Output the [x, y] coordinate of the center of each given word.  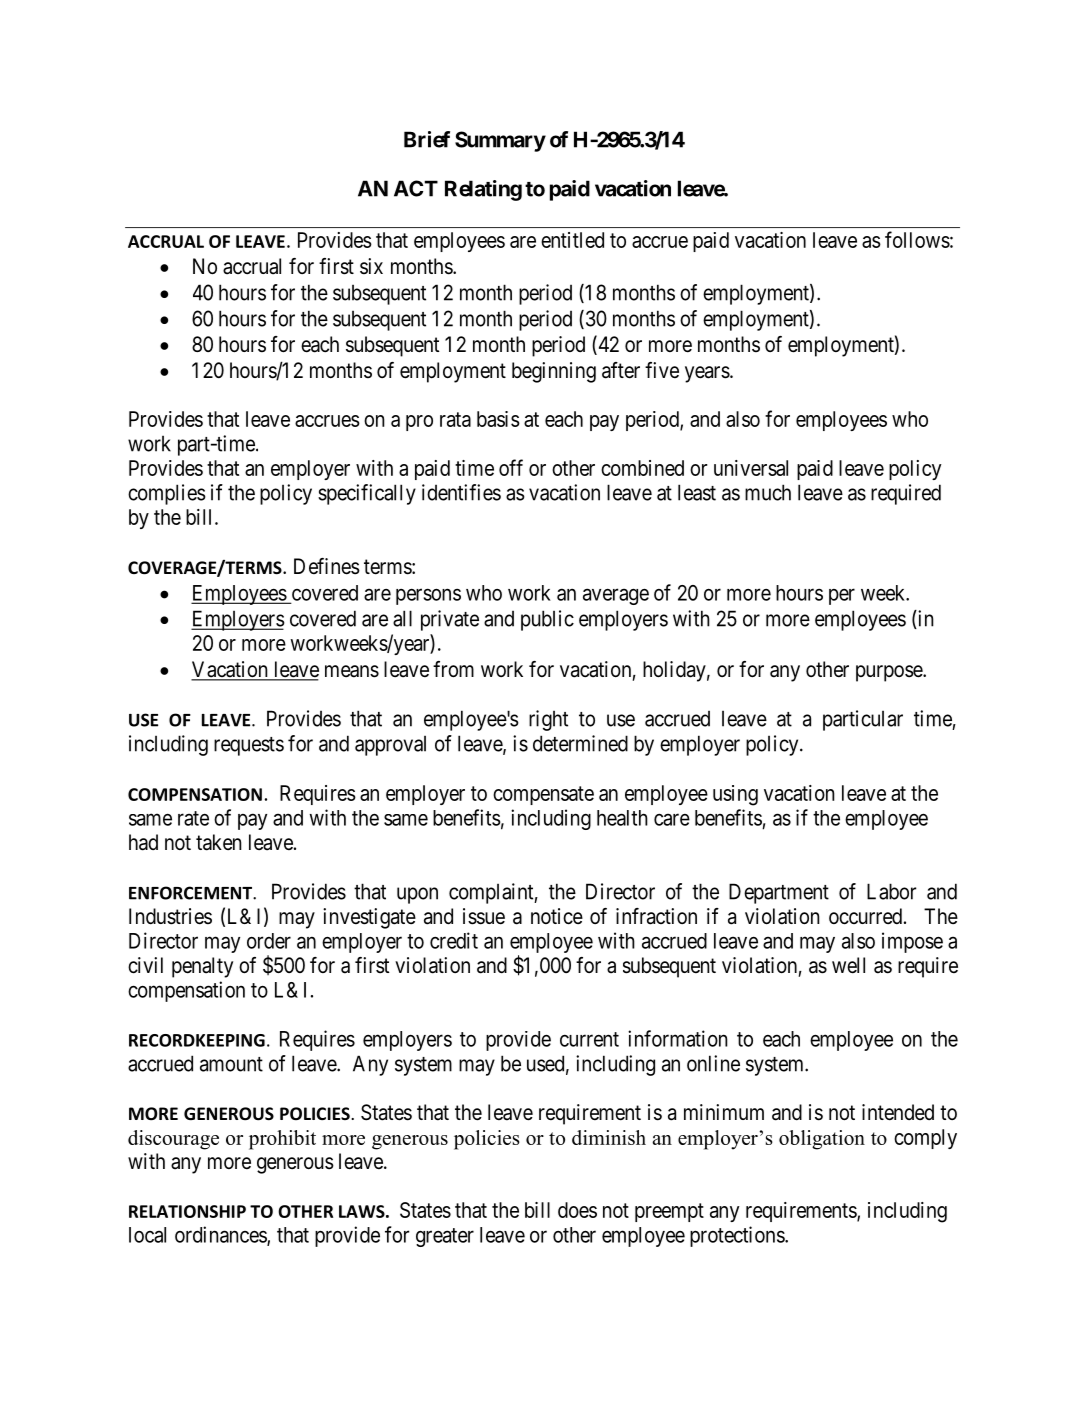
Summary [500, 141]
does [577, 1210]
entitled [572, 240]
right [548, 720]
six [371, 266]
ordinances [221, 1235]
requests [249, 746]
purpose [890, 673]
